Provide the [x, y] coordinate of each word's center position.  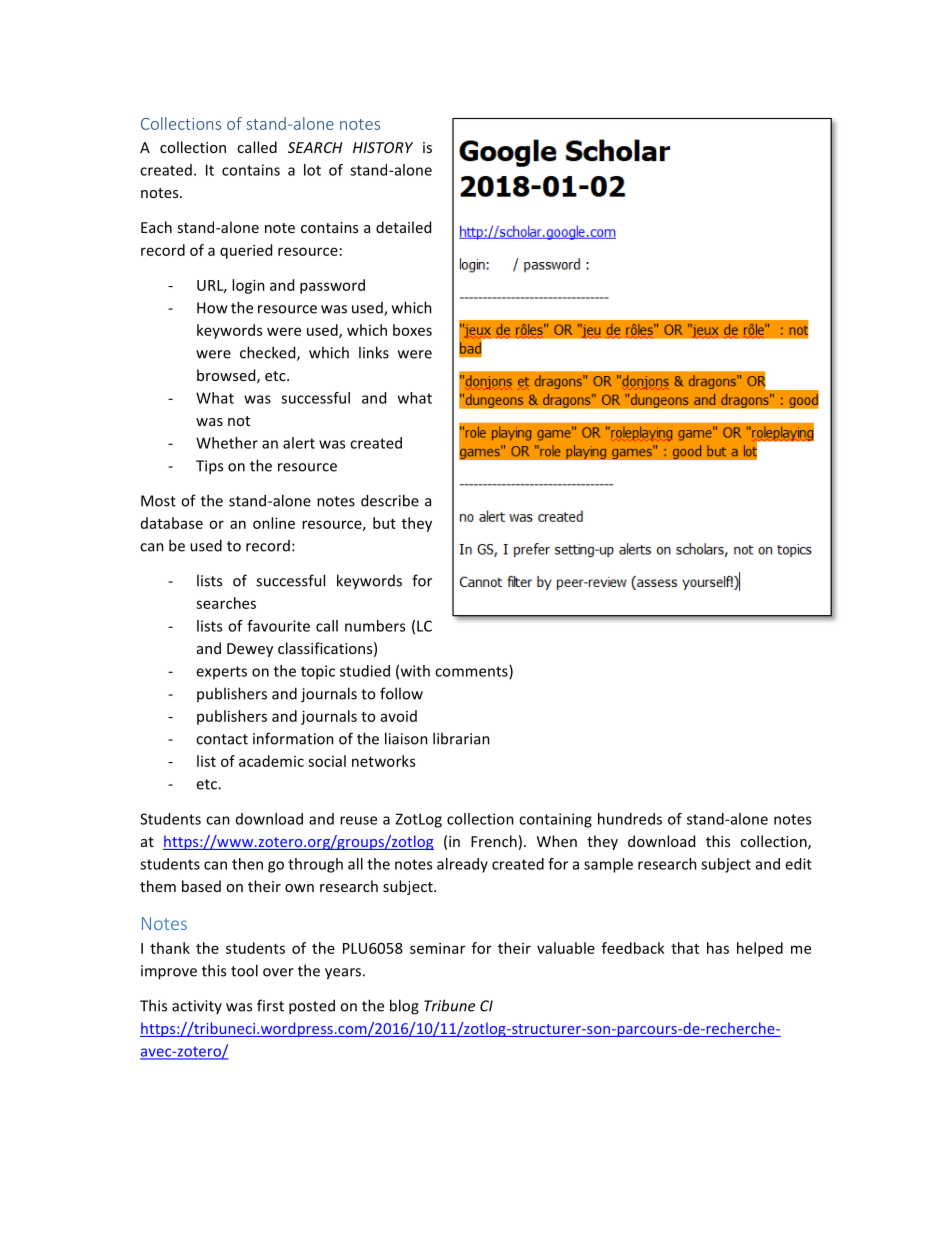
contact [222, 739]
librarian [461, 738]
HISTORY [383, 147]
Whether [227, 443]
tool [244, 970]
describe [390, 500]
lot [312, 170]
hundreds [630, 819]
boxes [412, 330]
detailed [403, 227]
